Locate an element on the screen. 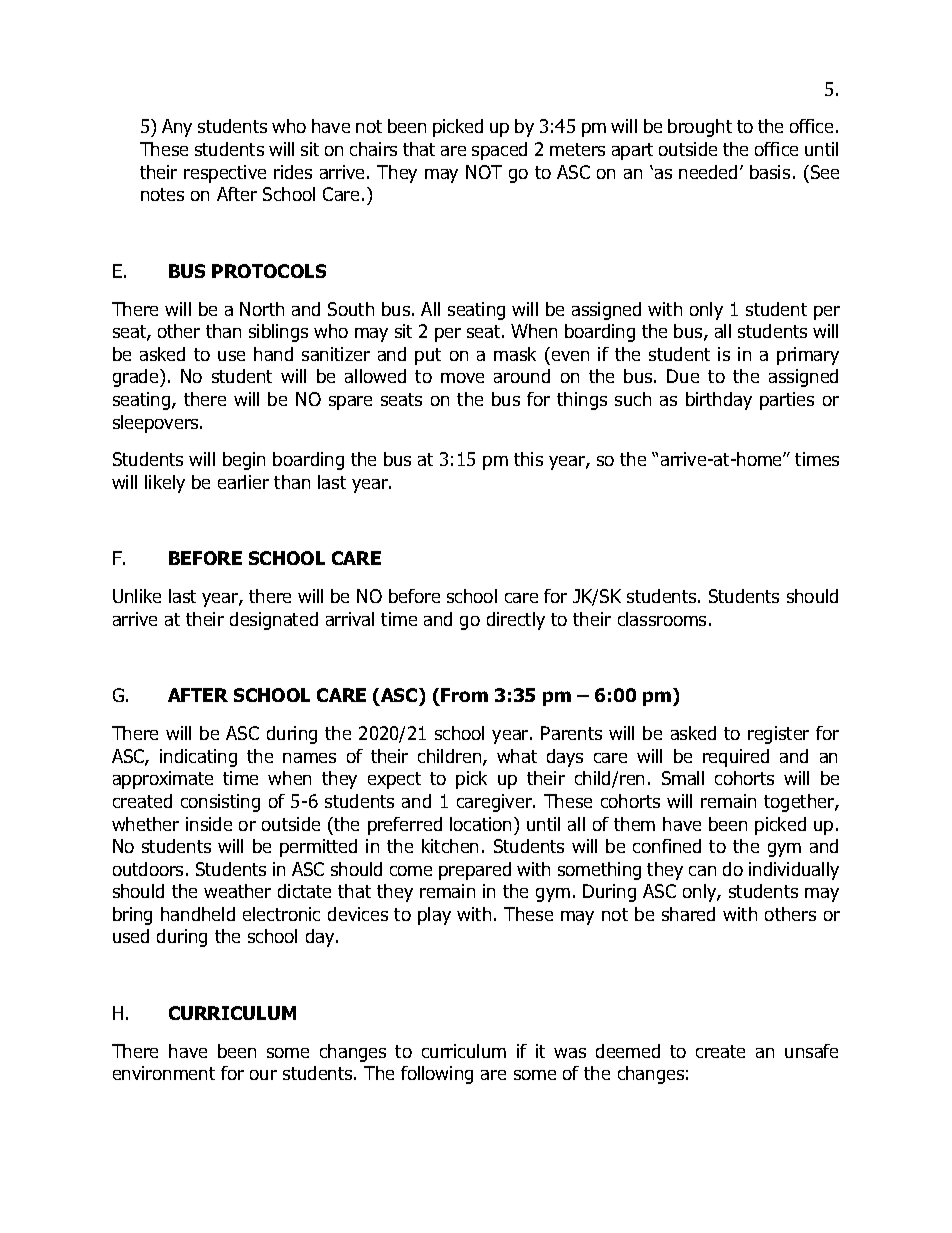 This screenshot has width=952, height=1233. environment is located at coordinates (164, 1073).
